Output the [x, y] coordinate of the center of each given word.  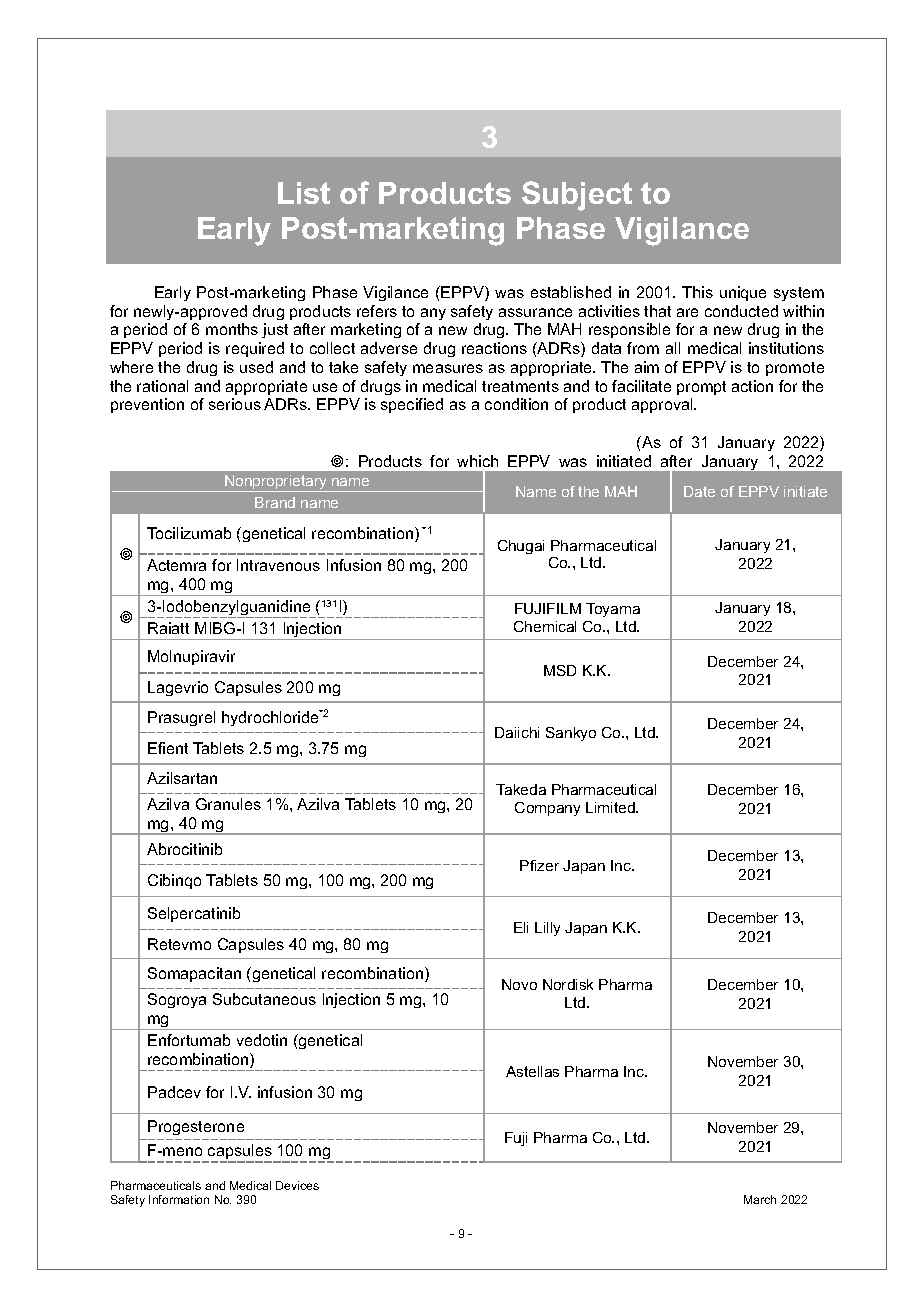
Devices [297, 1185]
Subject [577, 196]
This [697, 292]
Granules [228, 804]
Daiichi [517, 732]
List [304, 193]
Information [179, 1199]
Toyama [613, 610]
